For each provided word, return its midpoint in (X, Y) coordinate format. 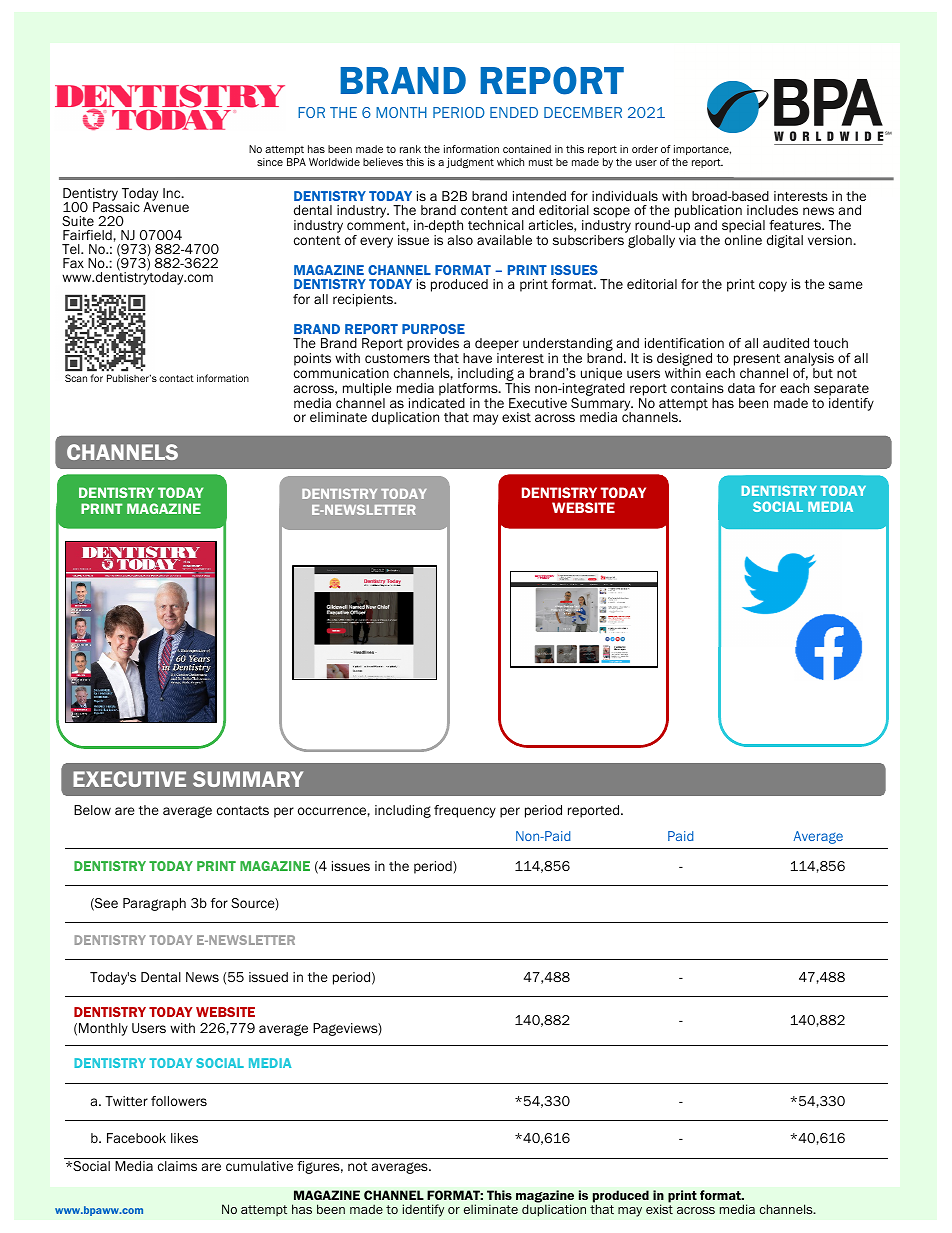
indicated (437, 403)
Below (92, 810)
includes (772, 210)
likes (184, 1138)
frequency (465, 811)
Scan (76, 378)
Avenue (166, 206)
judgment (470, 163)
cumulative (259, 1166)
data (741, 388)
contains (697, 388)
